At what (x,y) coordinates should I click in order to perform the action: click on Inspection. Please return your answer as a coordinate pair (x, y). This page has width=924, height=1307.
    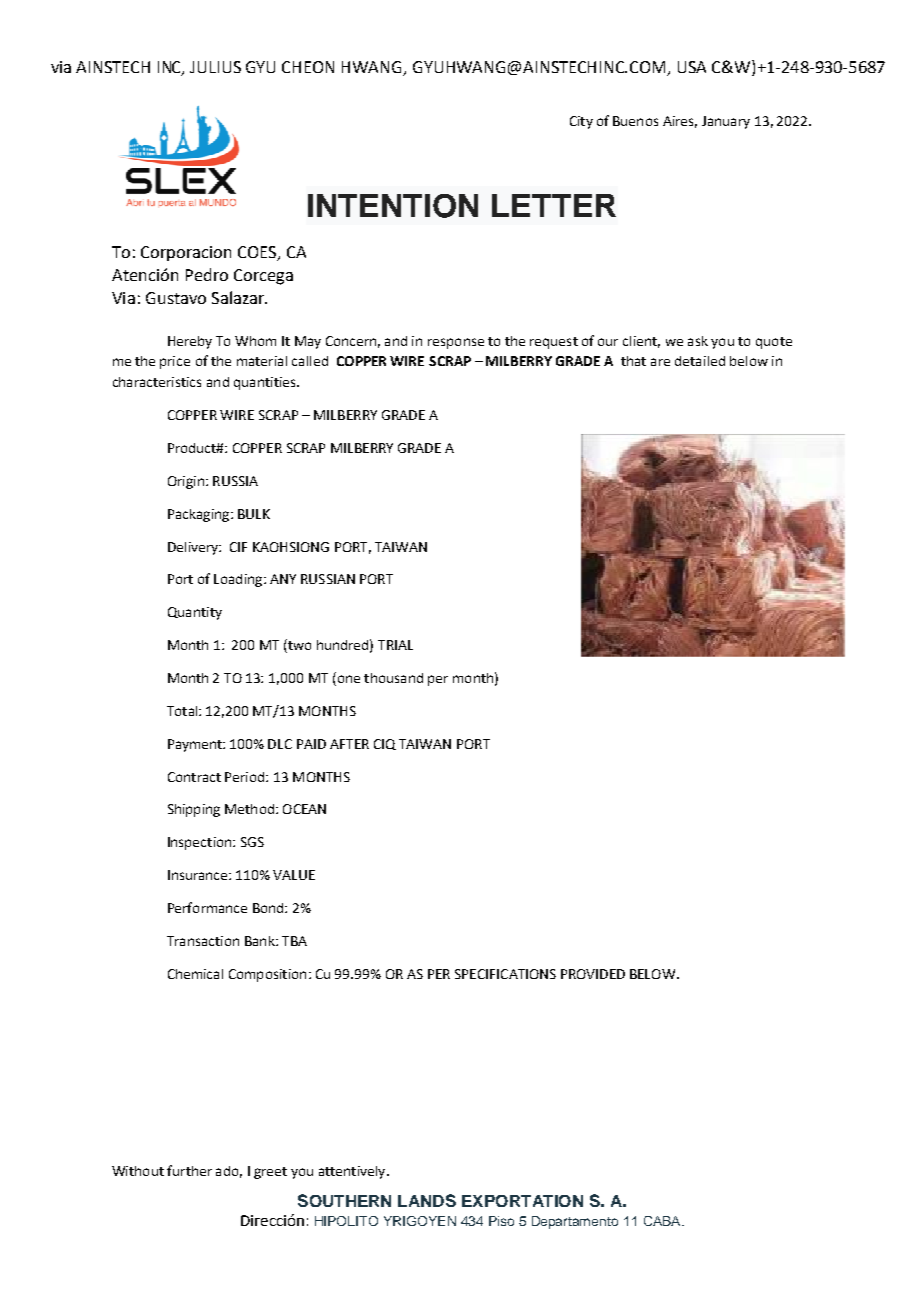
    Looking at the image, I should click on (201, 843).
